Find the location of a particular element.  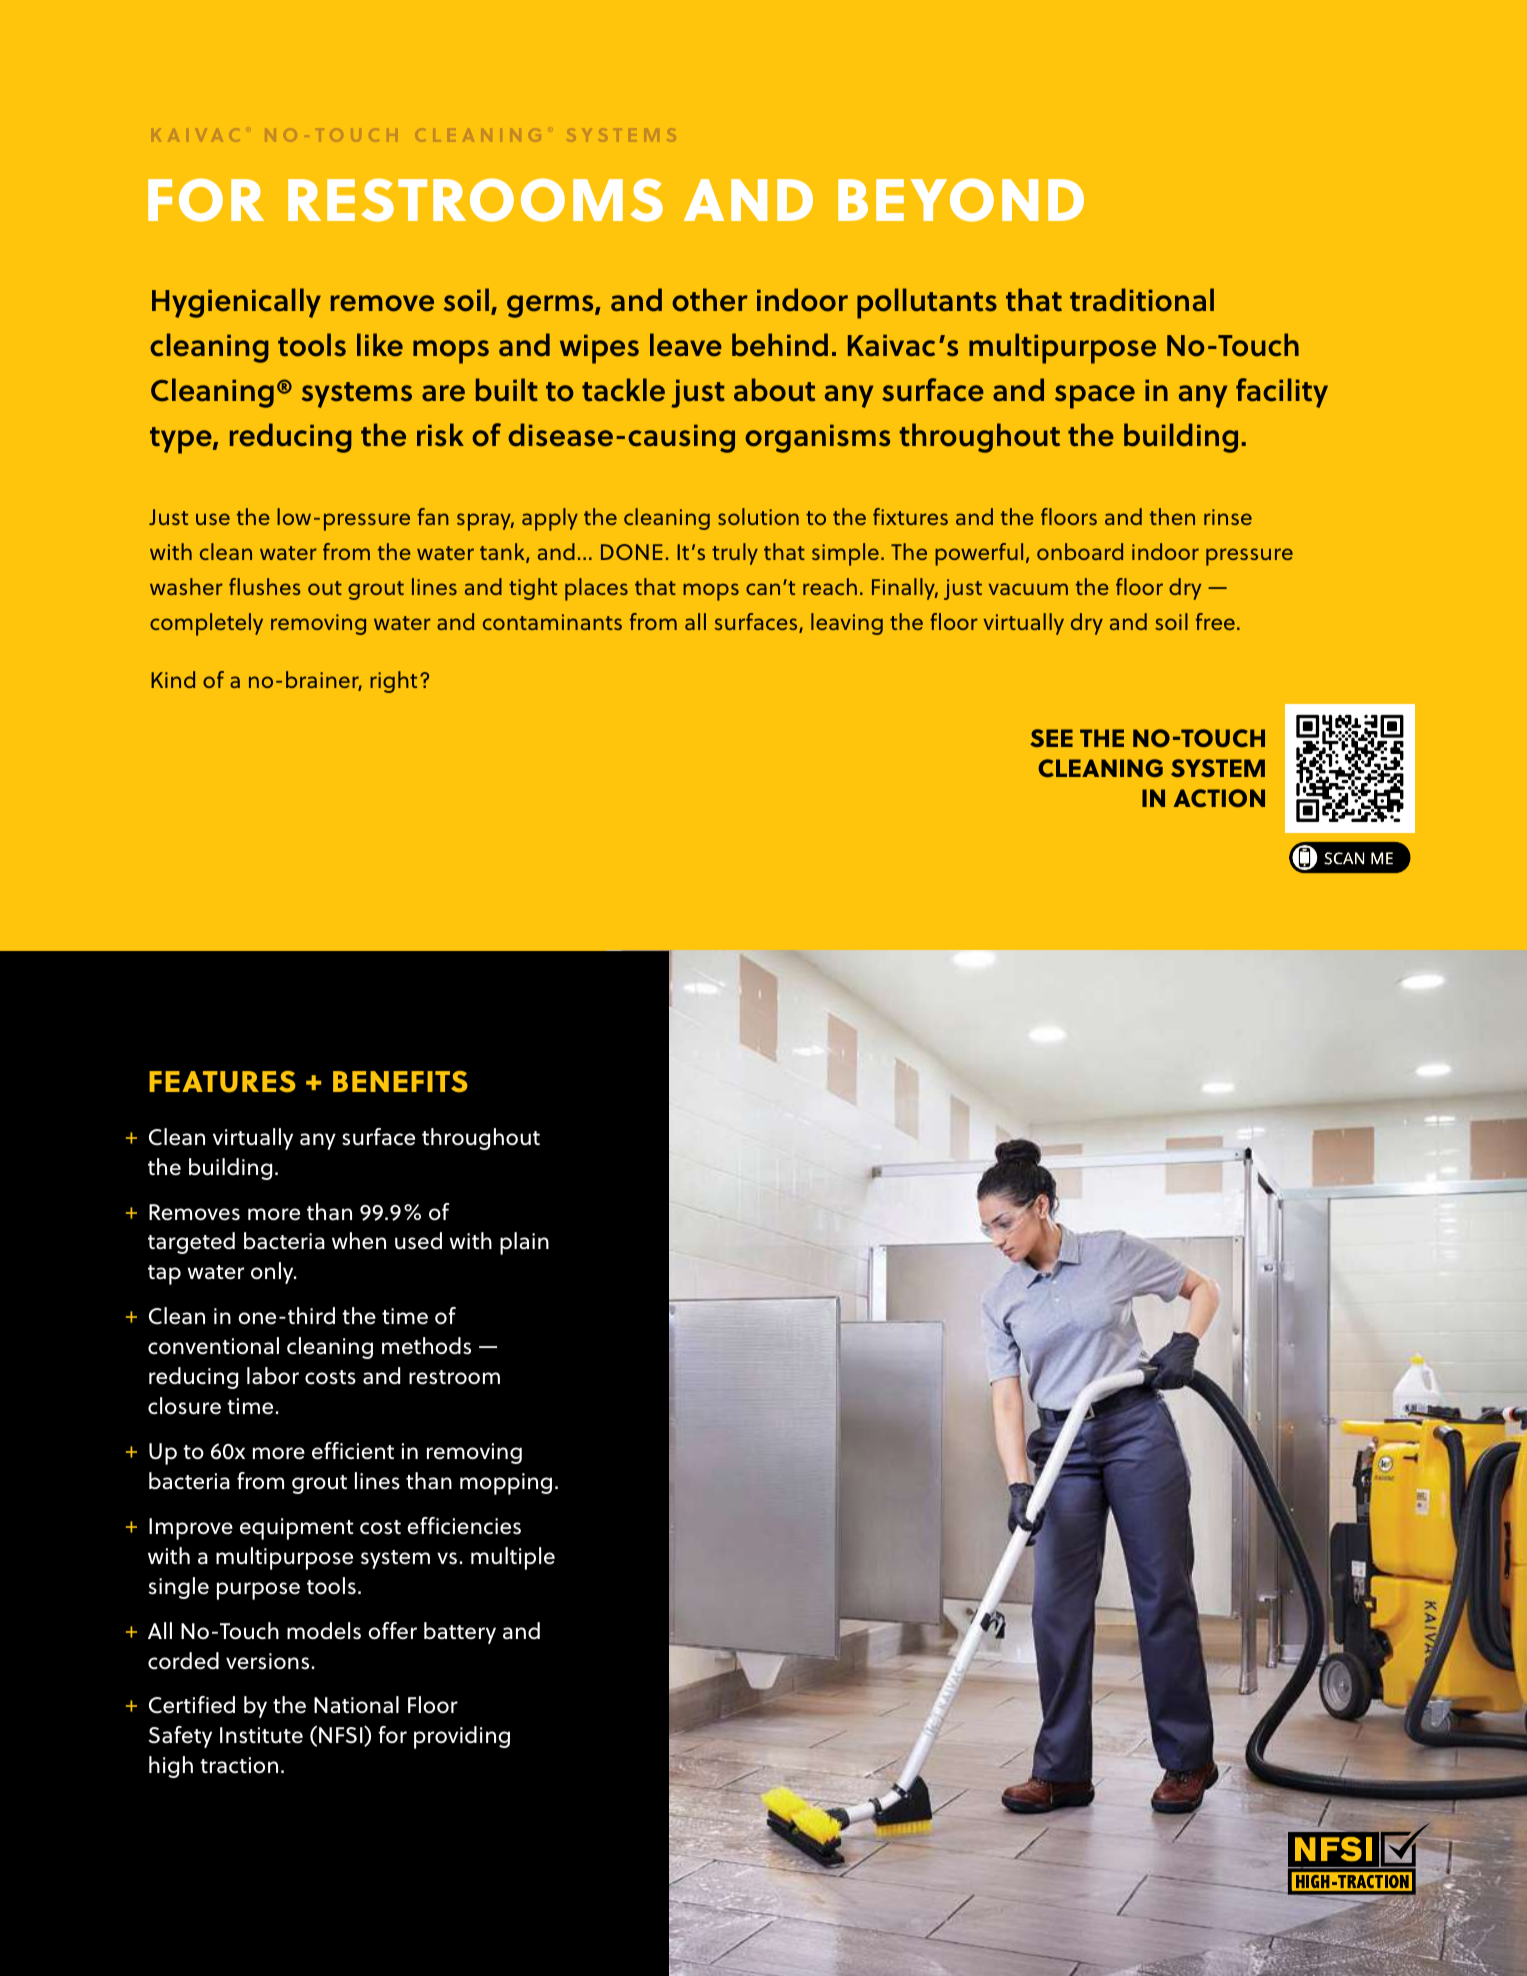

flushes is located at coordinates (265, 586).
